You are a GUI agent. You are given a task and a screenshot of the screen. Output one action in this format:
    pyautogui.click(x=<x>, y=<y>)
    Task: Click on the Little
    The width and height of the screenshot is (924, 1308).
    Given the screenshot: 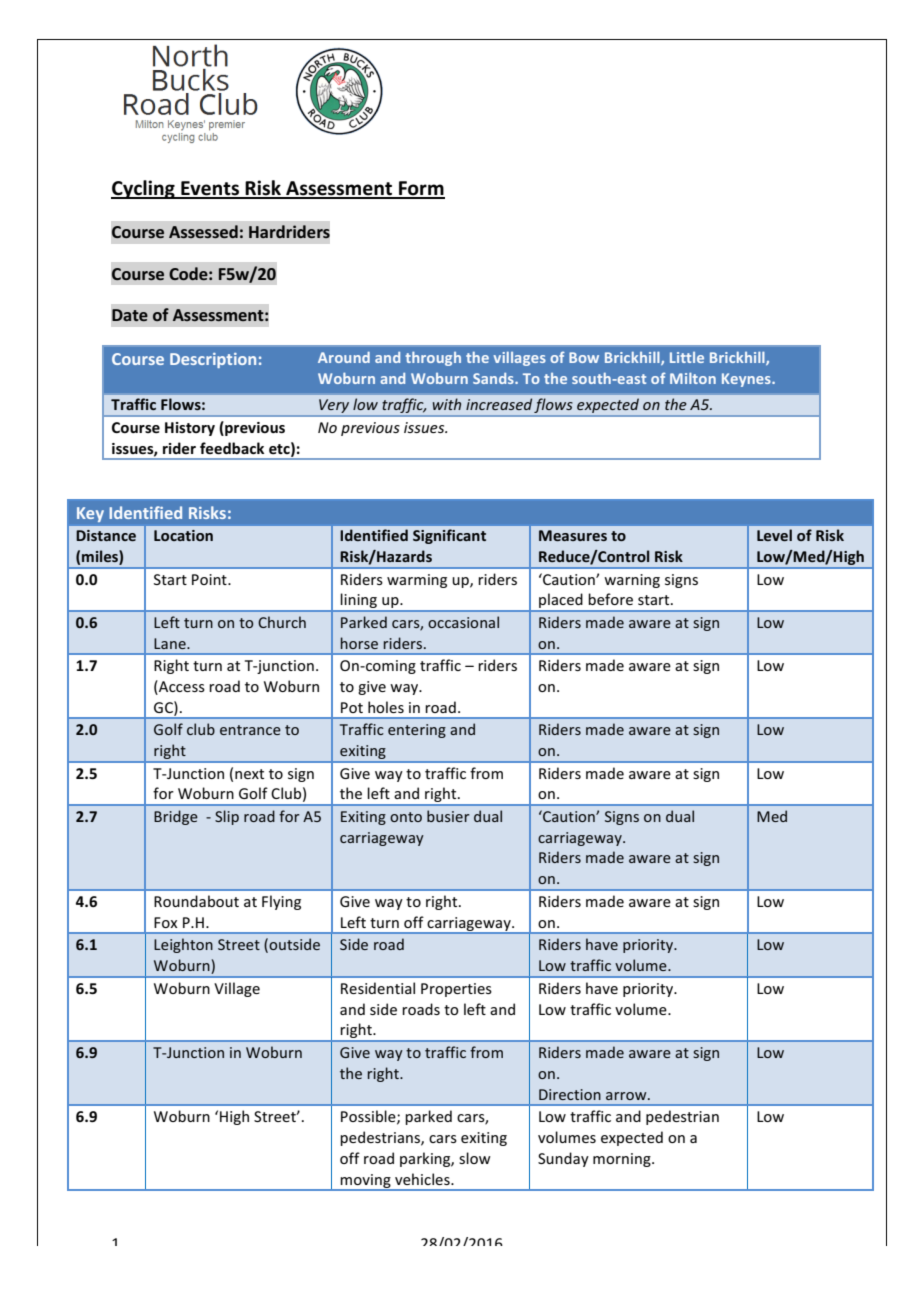 What is the action you would take?
    pyautogui.click(x=687, y=357)
